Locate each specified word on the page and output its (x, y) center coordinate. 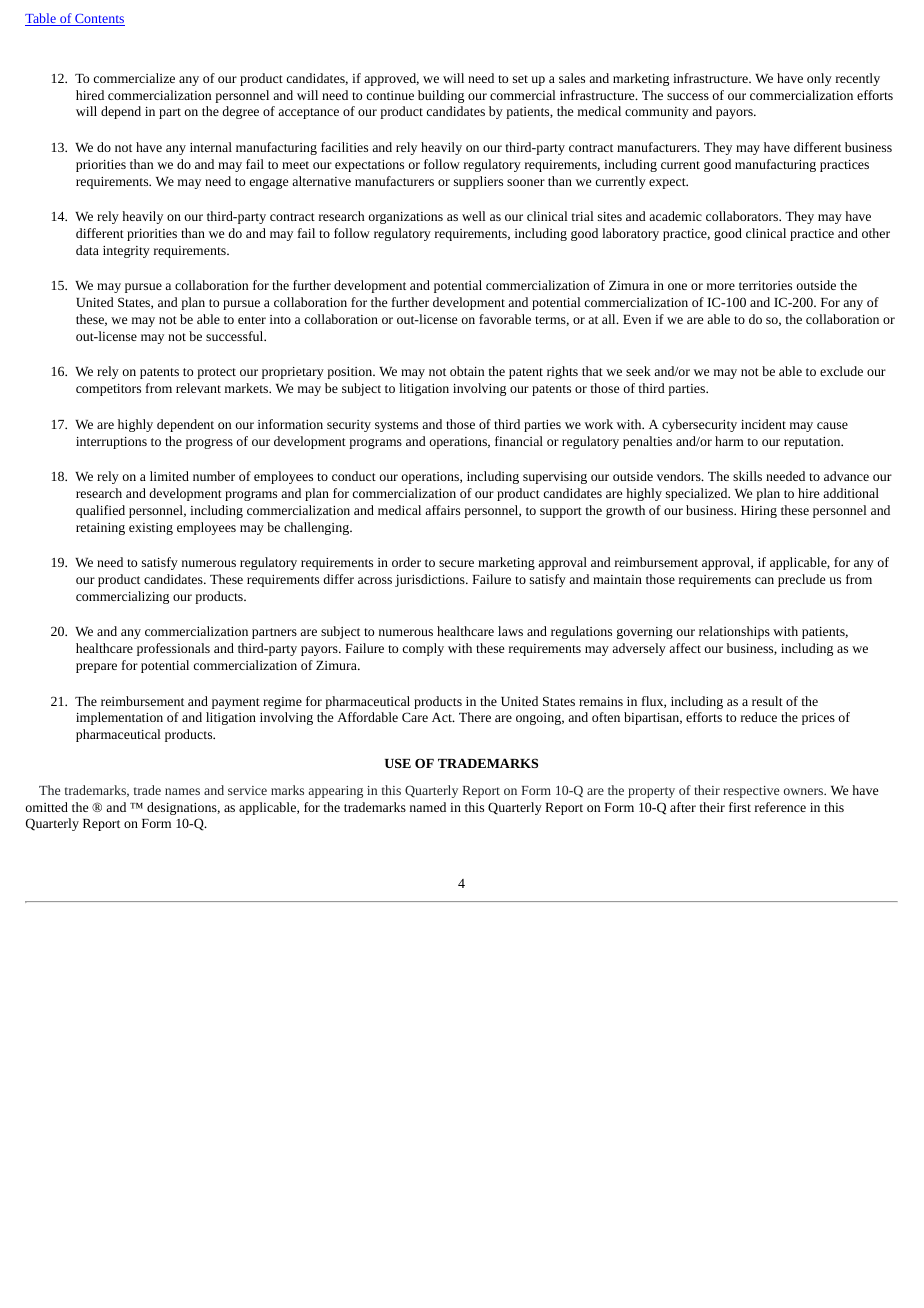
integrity (126, 252)
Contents (99, 20)
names (182, 791)
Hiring (759, 512)
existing (151, 529)
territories (765, 285)
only (819, 79)
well (474, 216)
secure (456, 563)
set (520, 79)
